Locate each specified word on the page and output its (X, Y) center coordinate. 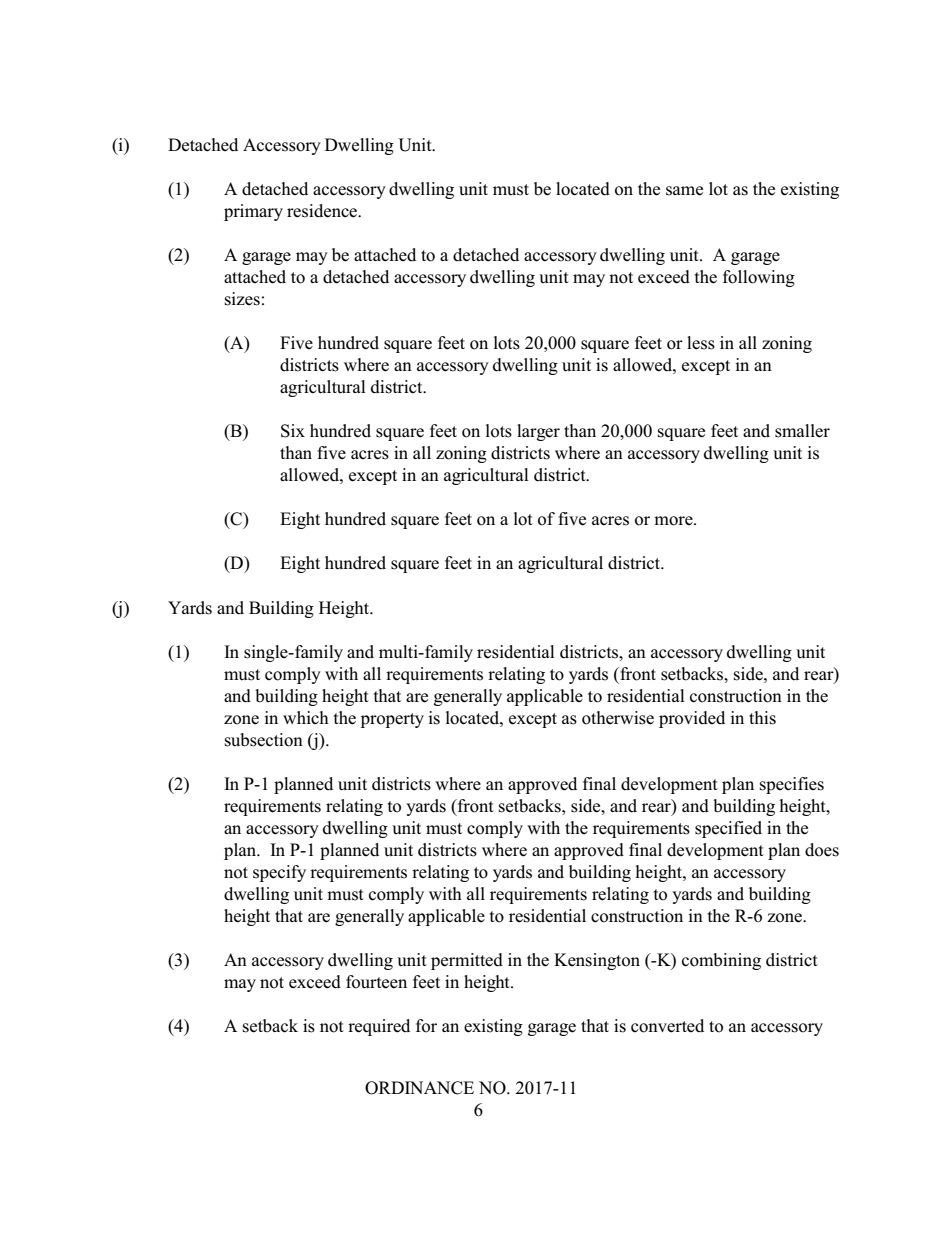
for (426, 1026)
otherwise (618, 718)
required (379, 1027)
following (759, 278)
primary (253, 212)
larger (538, 432)
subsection (264, 740)
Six (293, 431)
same (684, 191)
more (674, 521)
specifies (792, 785)
